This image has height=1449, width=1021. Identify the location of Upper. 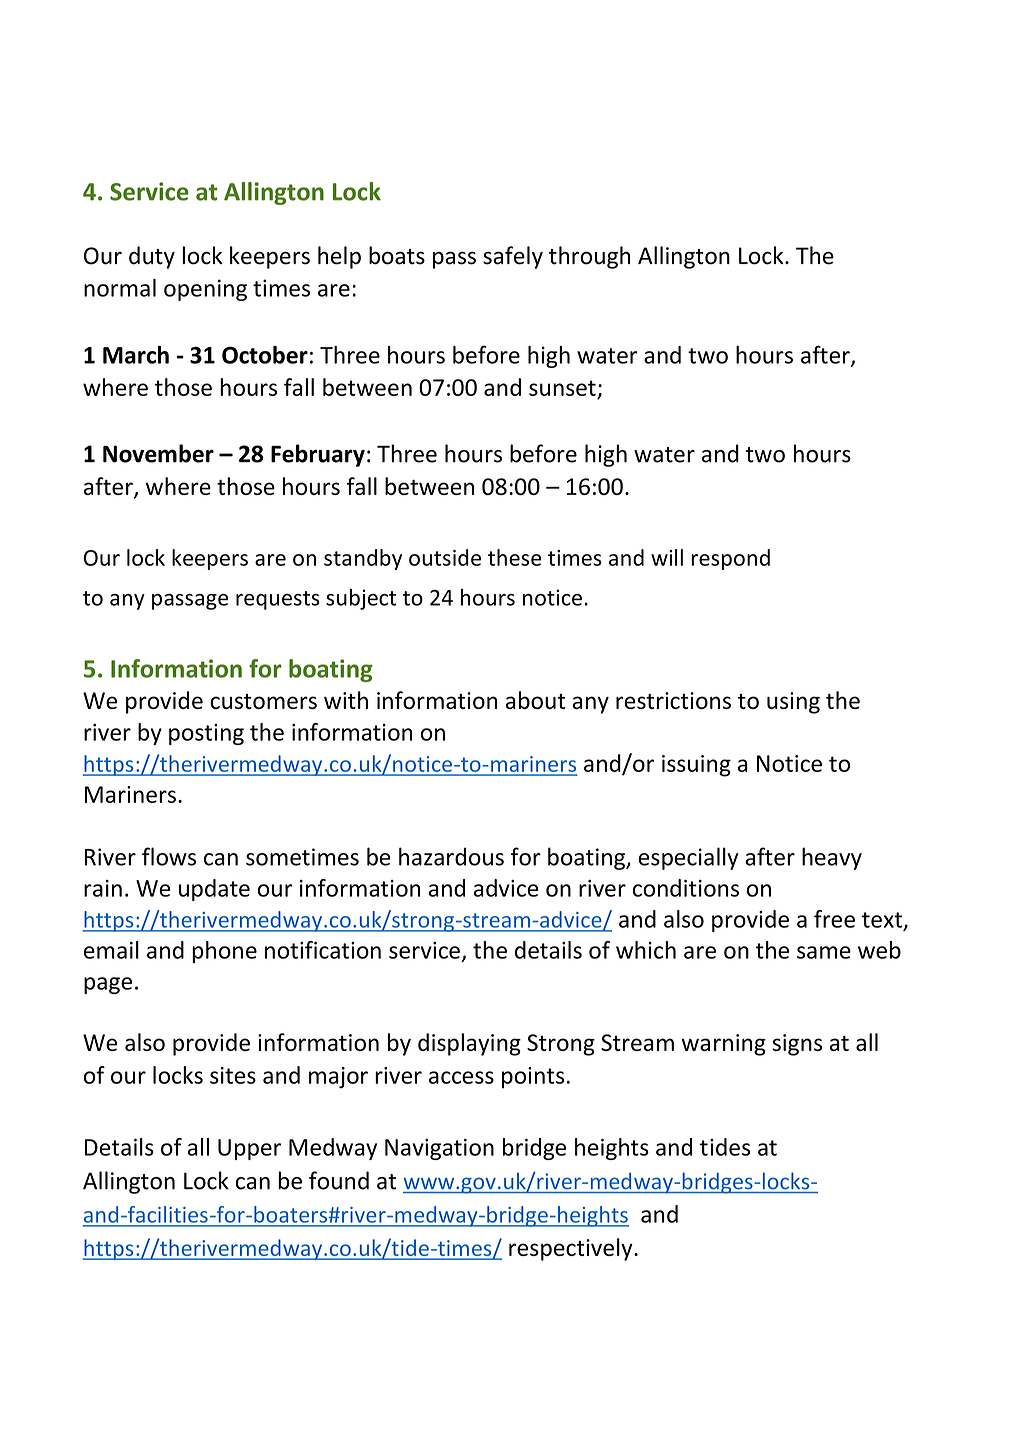
(249, 1149).
